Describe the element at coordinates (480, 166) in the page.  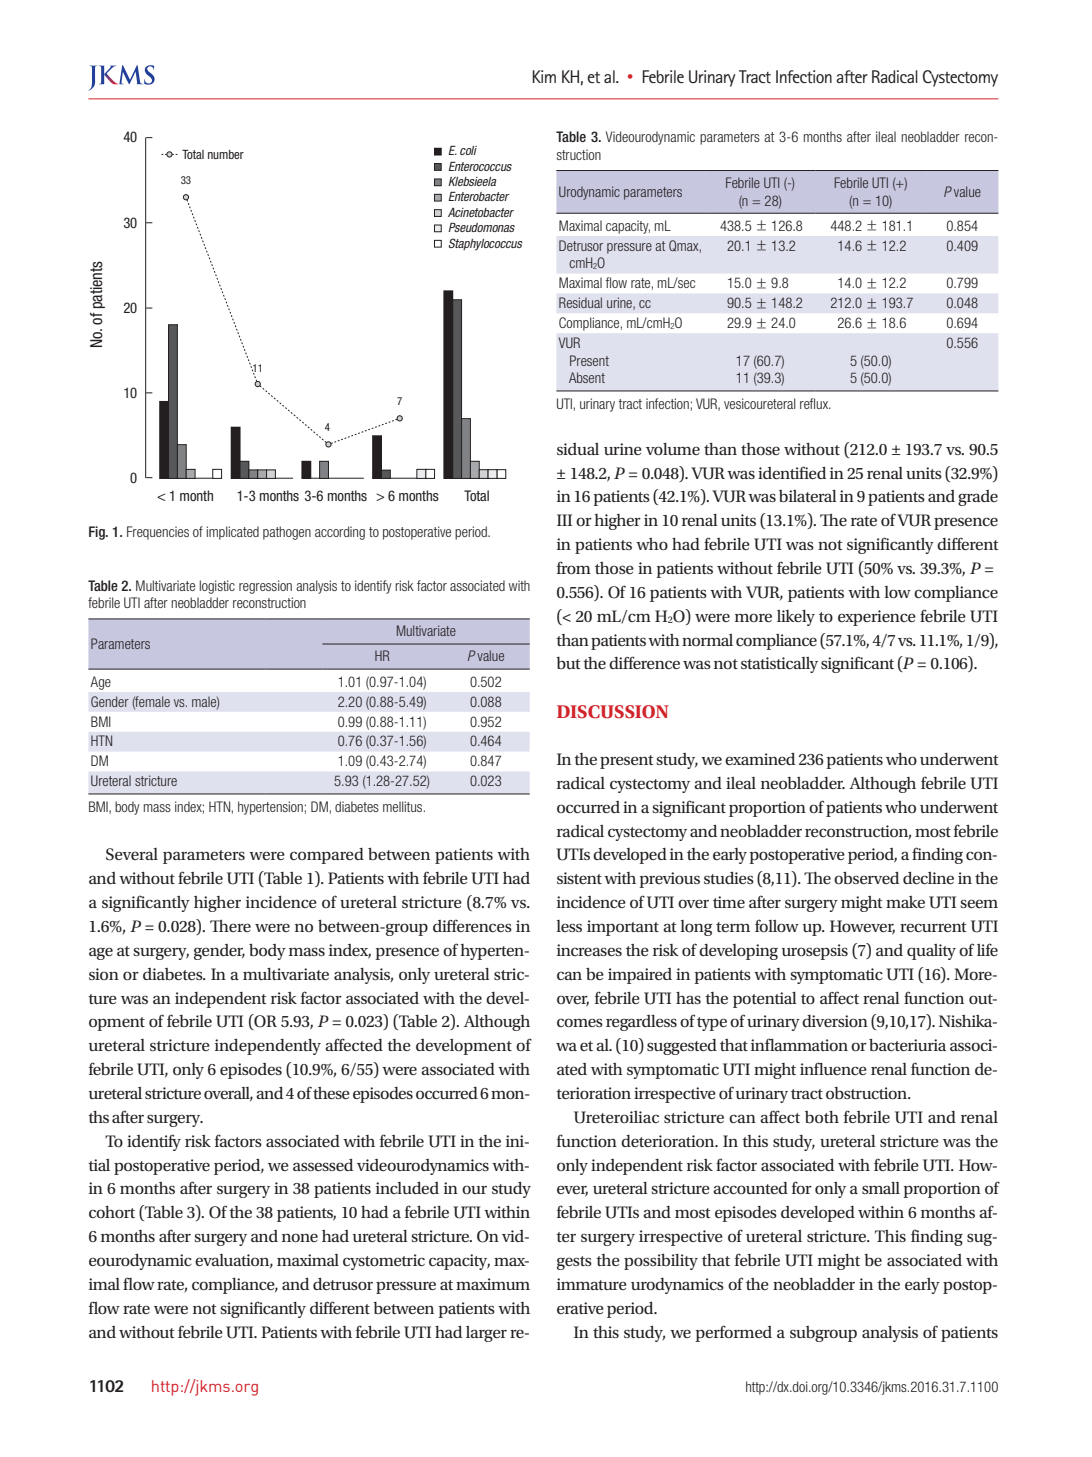
I see `Enterococcus` at that location.
